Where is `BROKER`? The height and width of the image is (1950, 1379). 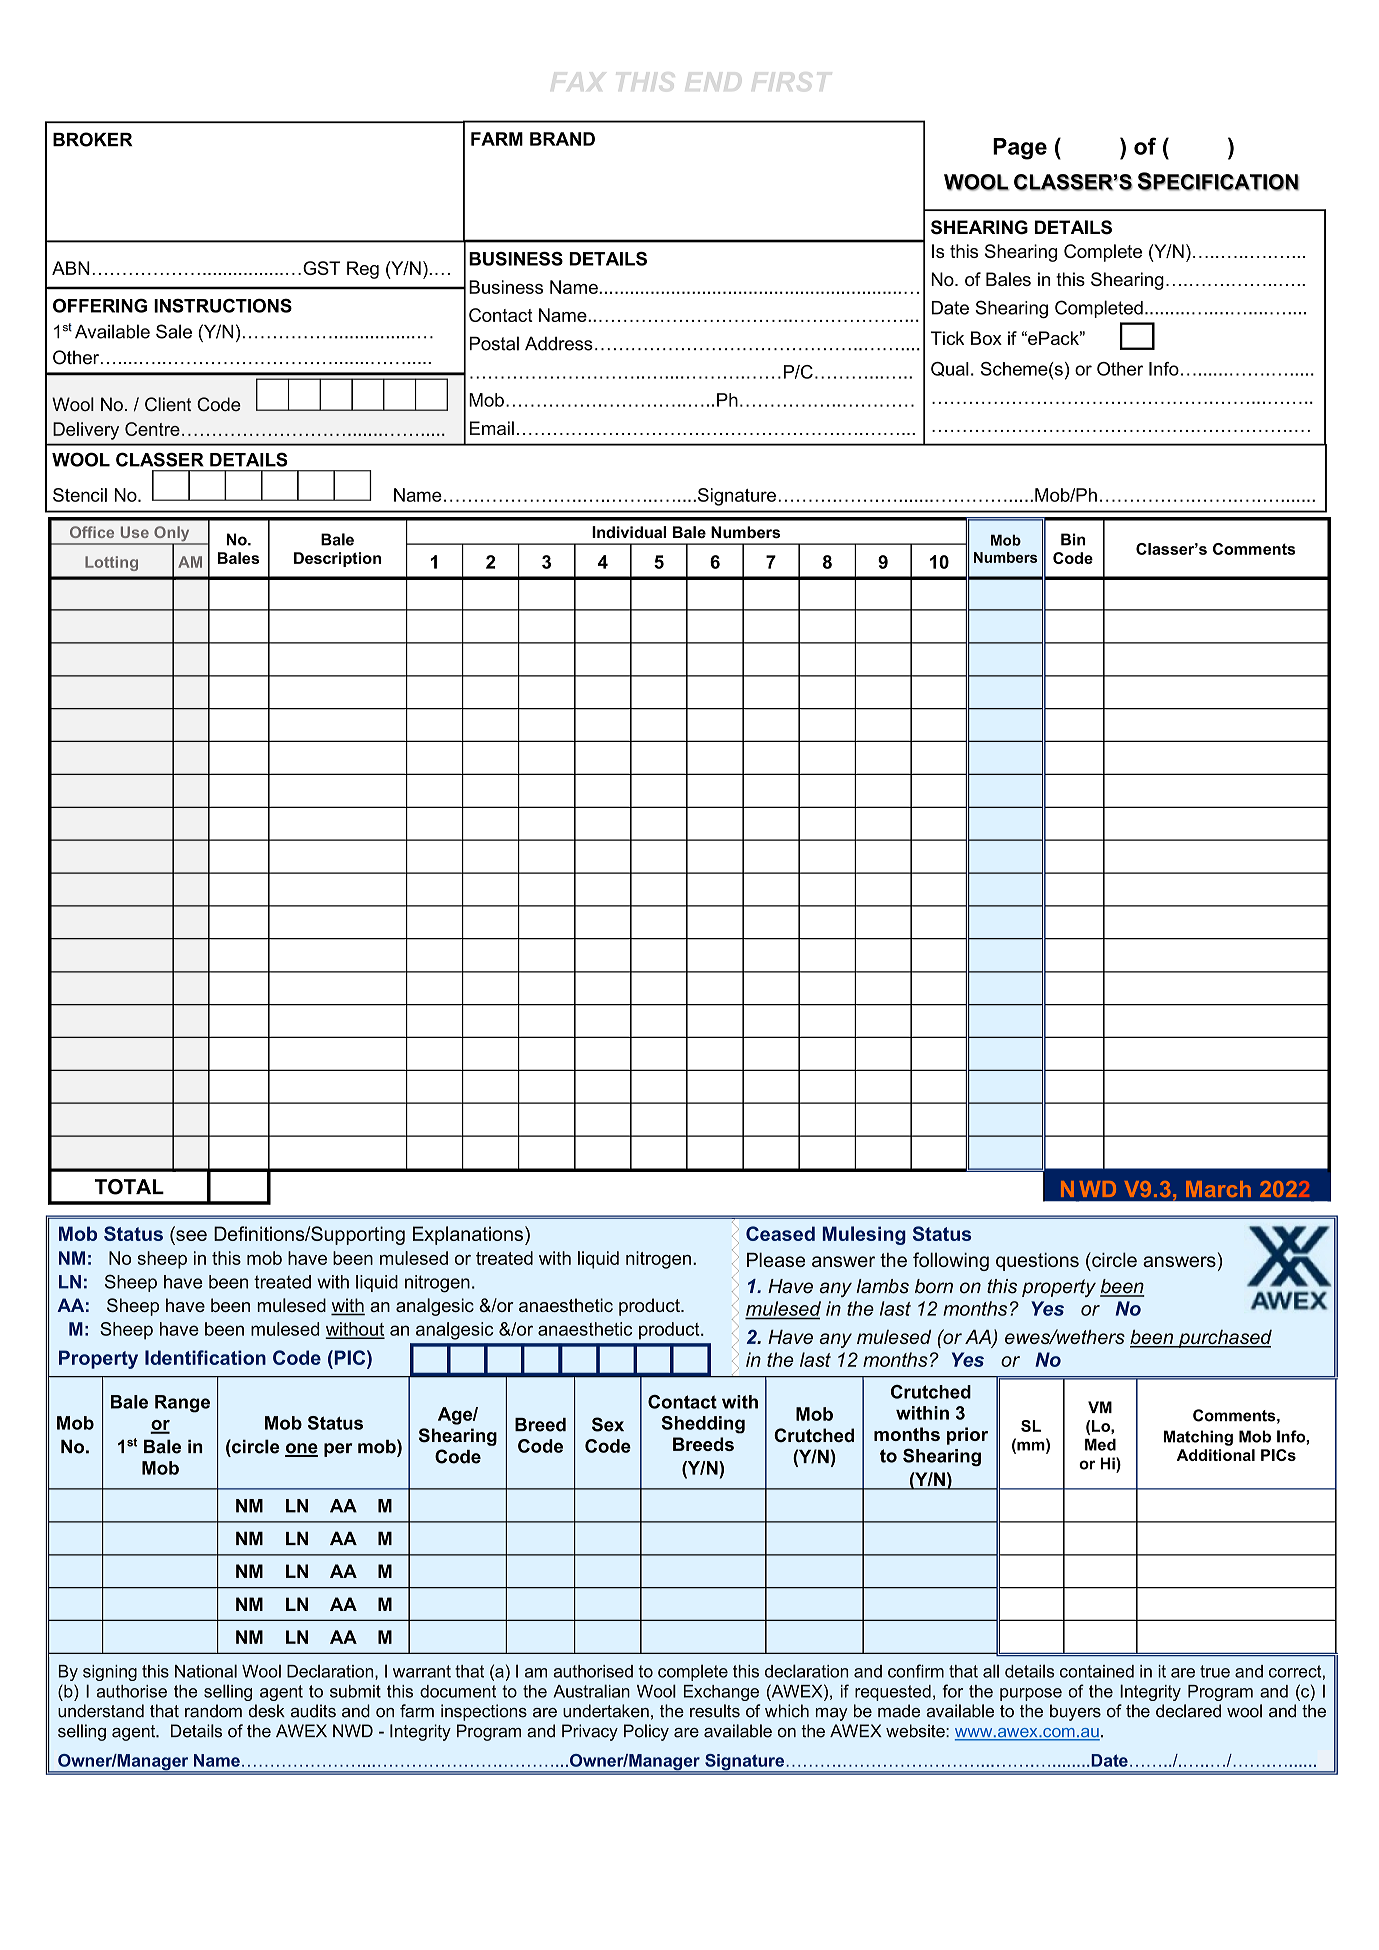 BROKER is located at coordinates (92, 139).
